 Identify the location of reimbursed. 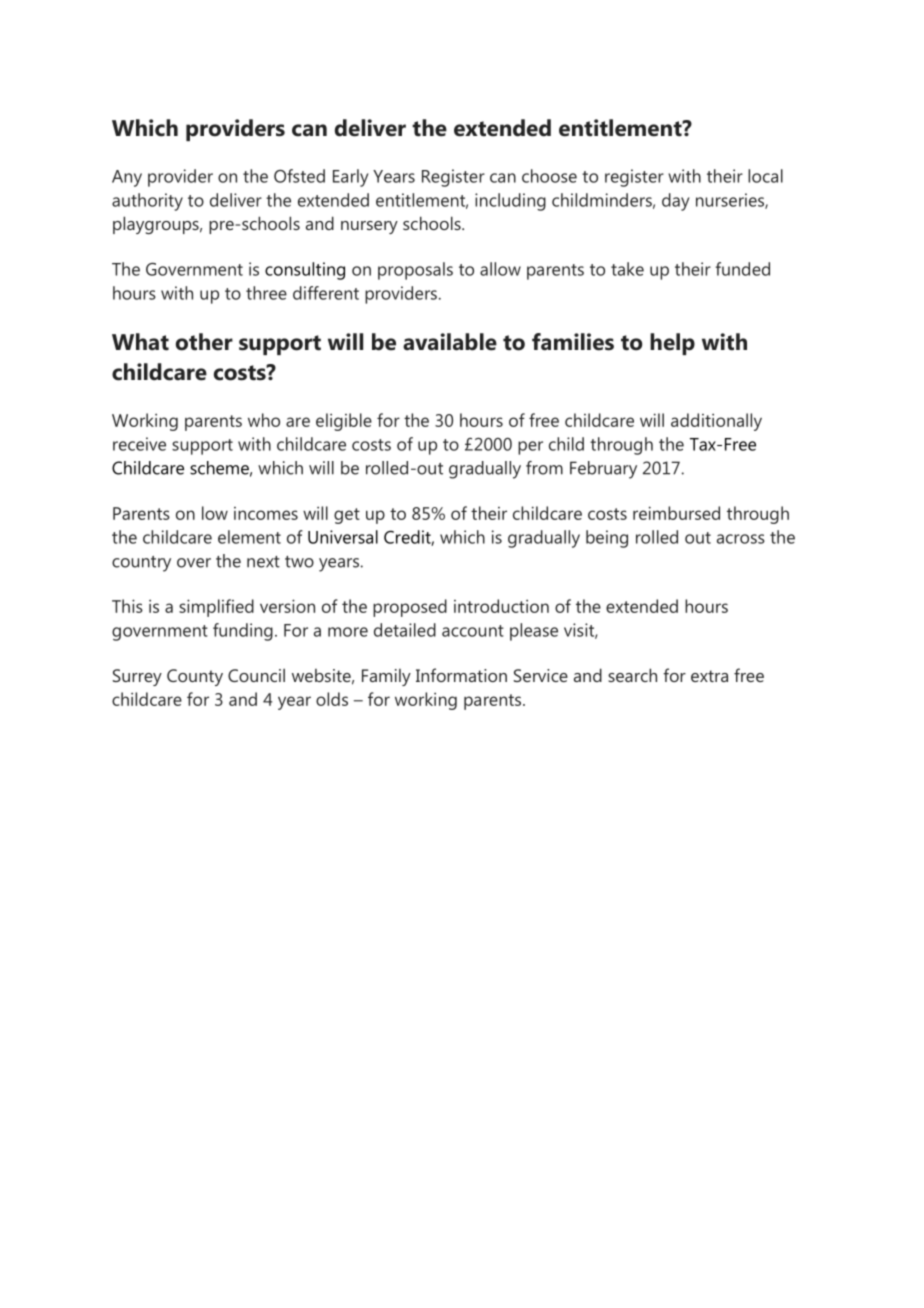
(676, 513).
